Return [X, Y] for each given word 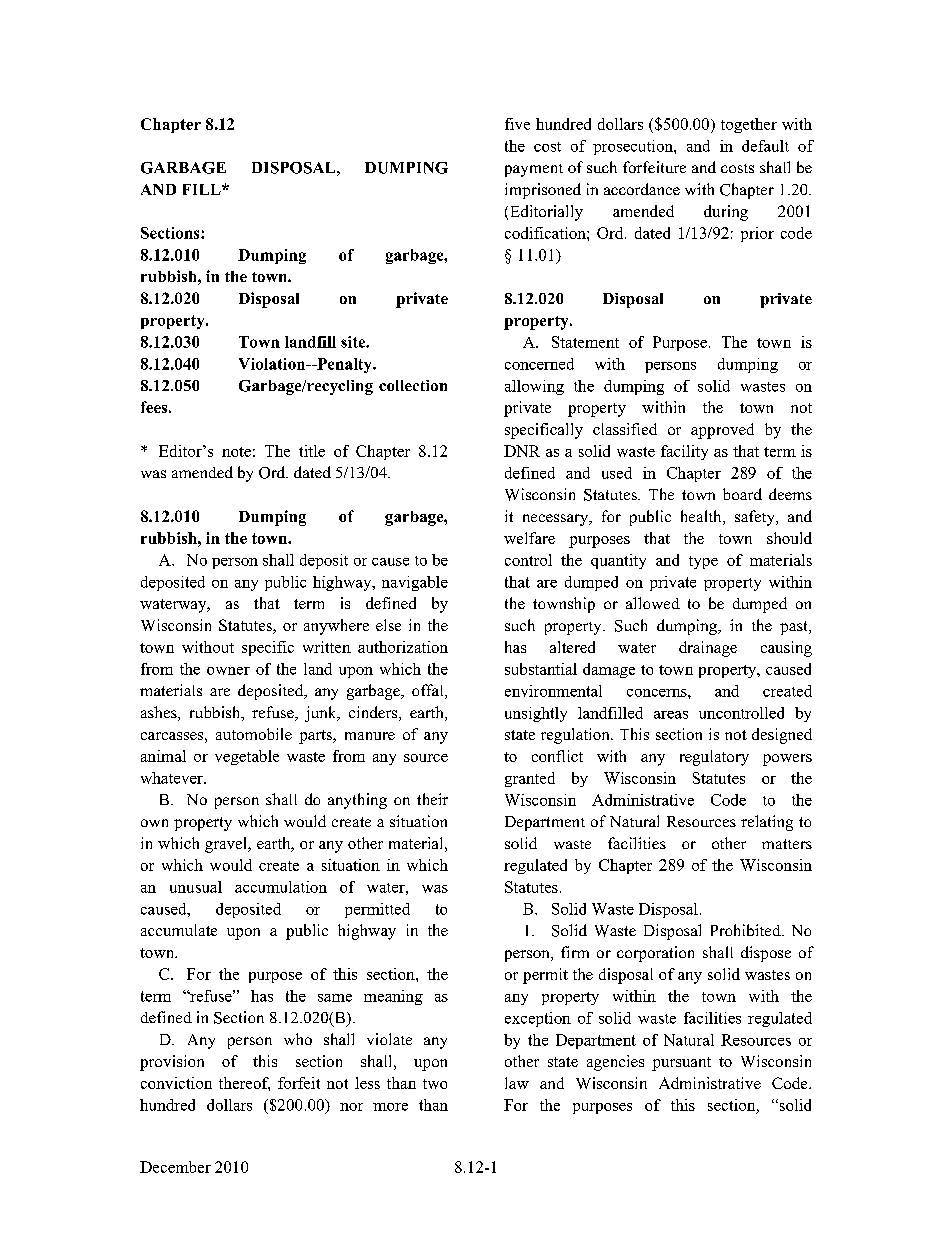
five [517, 124]
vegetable [247, 757]
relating [767, 823]
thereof [244, 1084]
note [236, 452]
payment [534, 170]
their [432, 799]
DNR [522, 451]
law [517, 1083]
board [742, 494]
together [749, 125]
